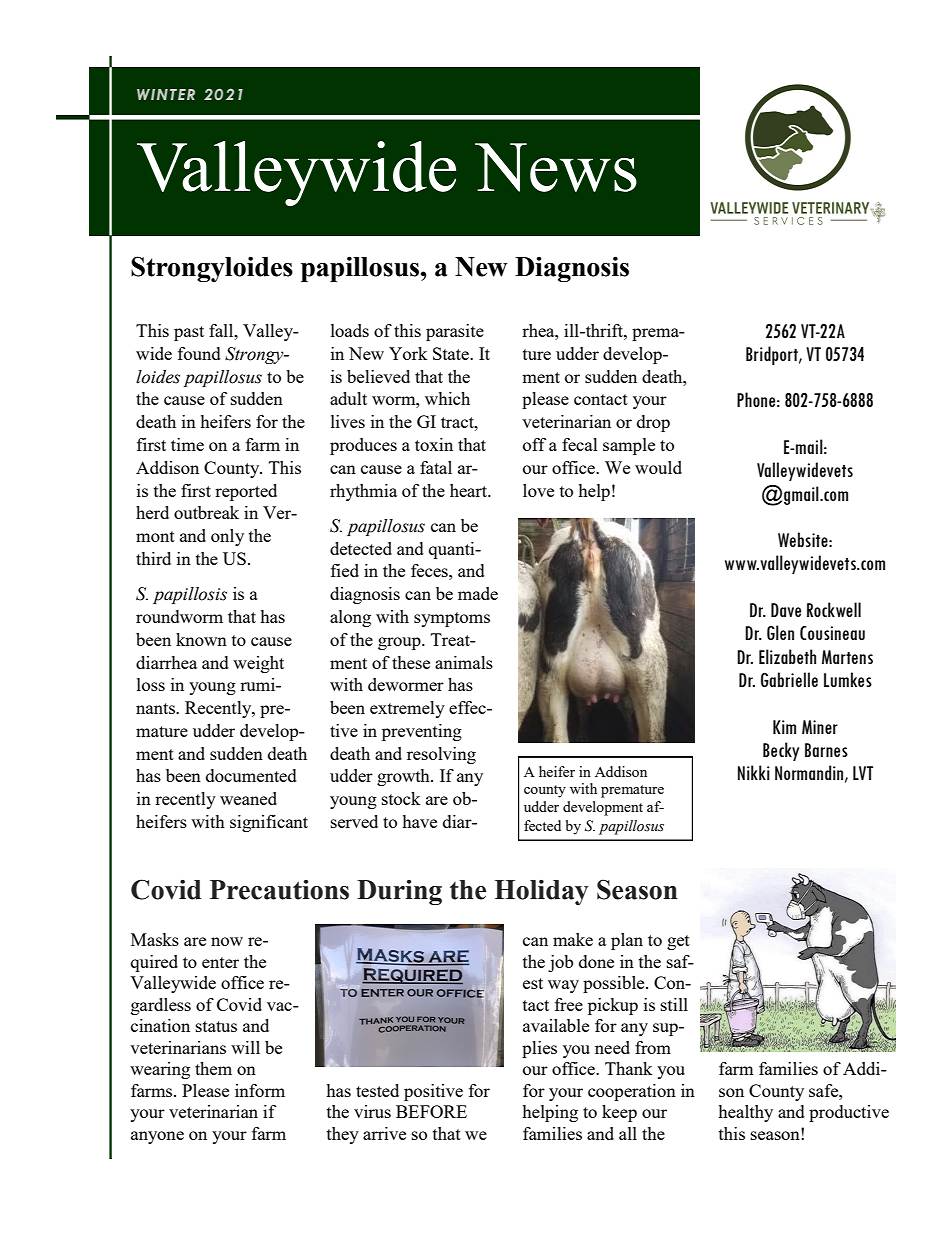  I want to click on Holiday, so click(542, 892).
